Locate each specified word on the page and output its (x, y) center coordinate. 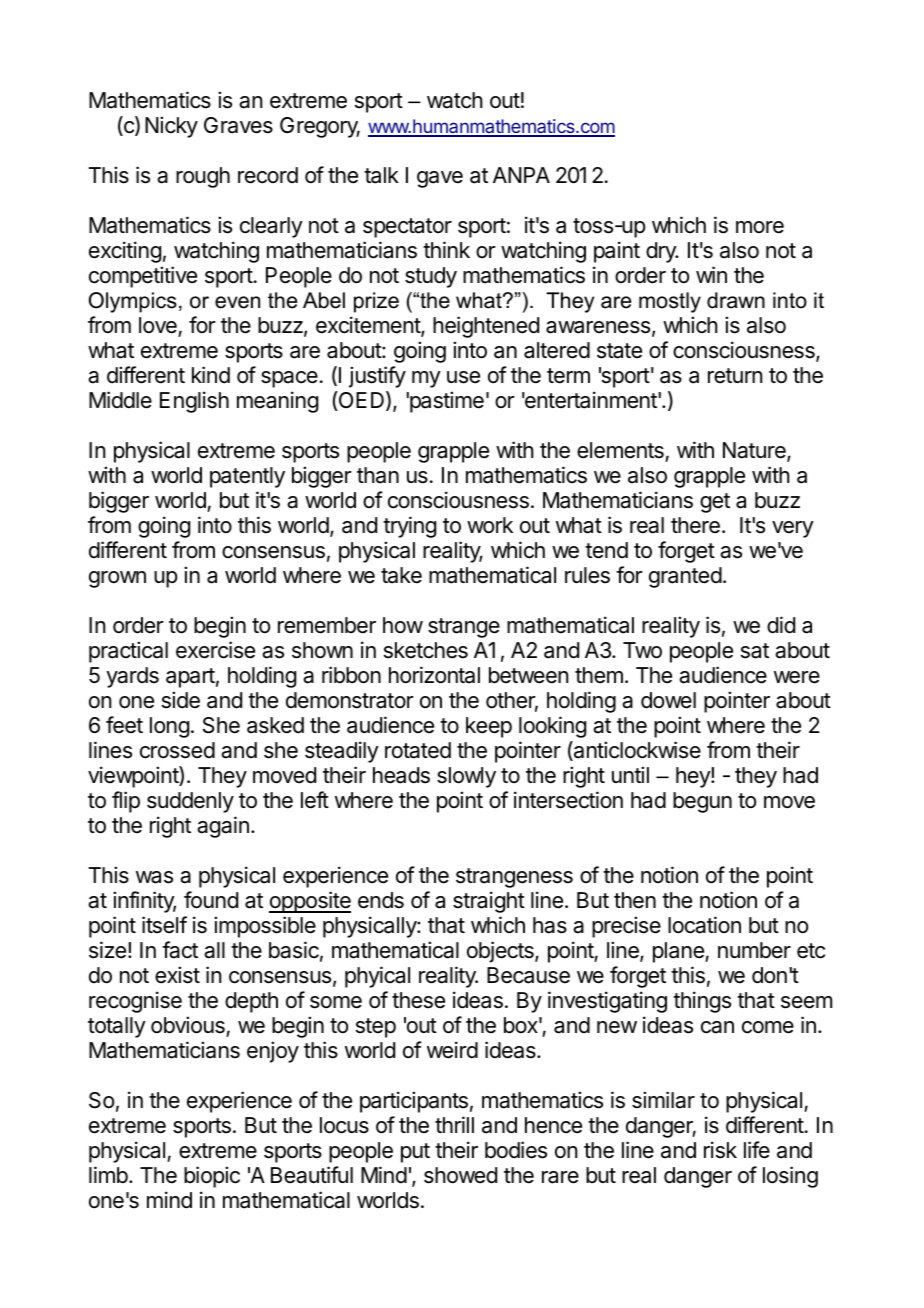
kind (211, 375)
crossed (177, 750)
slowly (466, 777)
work (490, 525)
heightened (486, 327)
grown (117, 579)
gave (440, 179)
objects (501, 952)
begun (702, 802)
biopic (212, 1177)
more (760, 227)
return (735, 376)
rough (203, 177)
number (754, 950)
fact (180, 950)
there (695, 525)
